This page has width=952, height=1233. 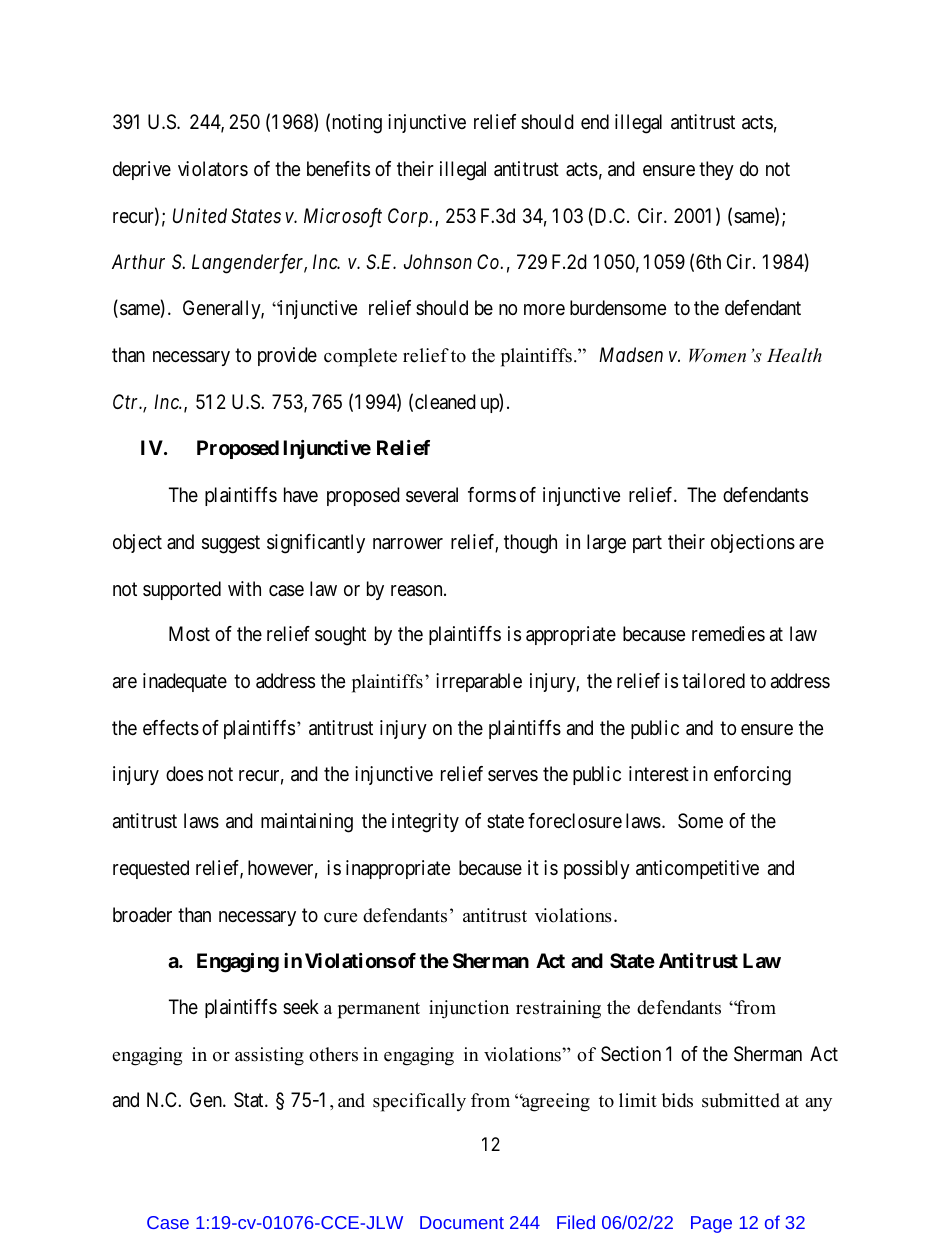 What do you see at coordinates (269, 1056) in the page?
I see `assisting` at bounding box center [269, 1056].
